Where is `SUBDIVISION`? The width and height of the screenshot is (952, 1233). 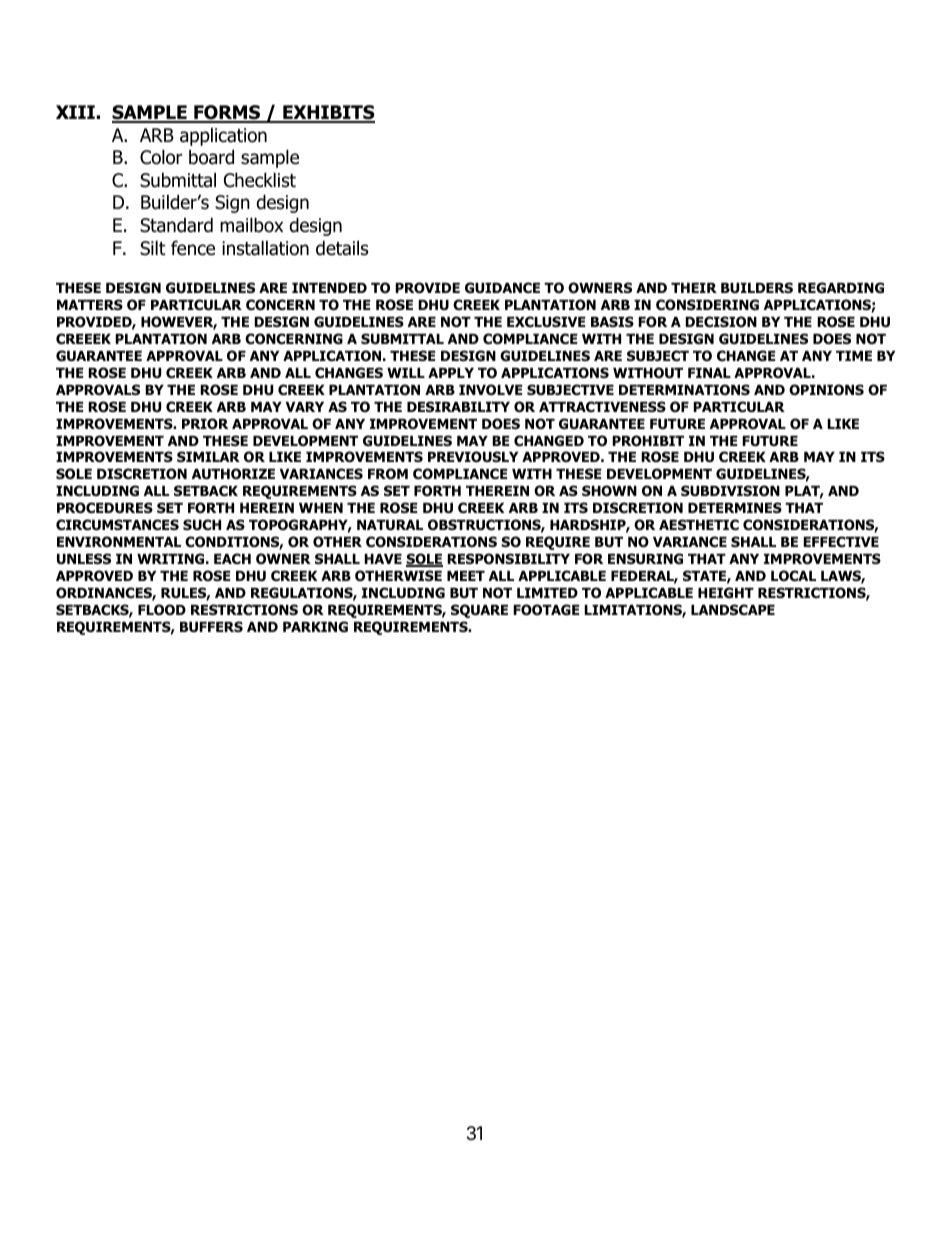 SUBDIVISION is located at coordinates (730, 490).
